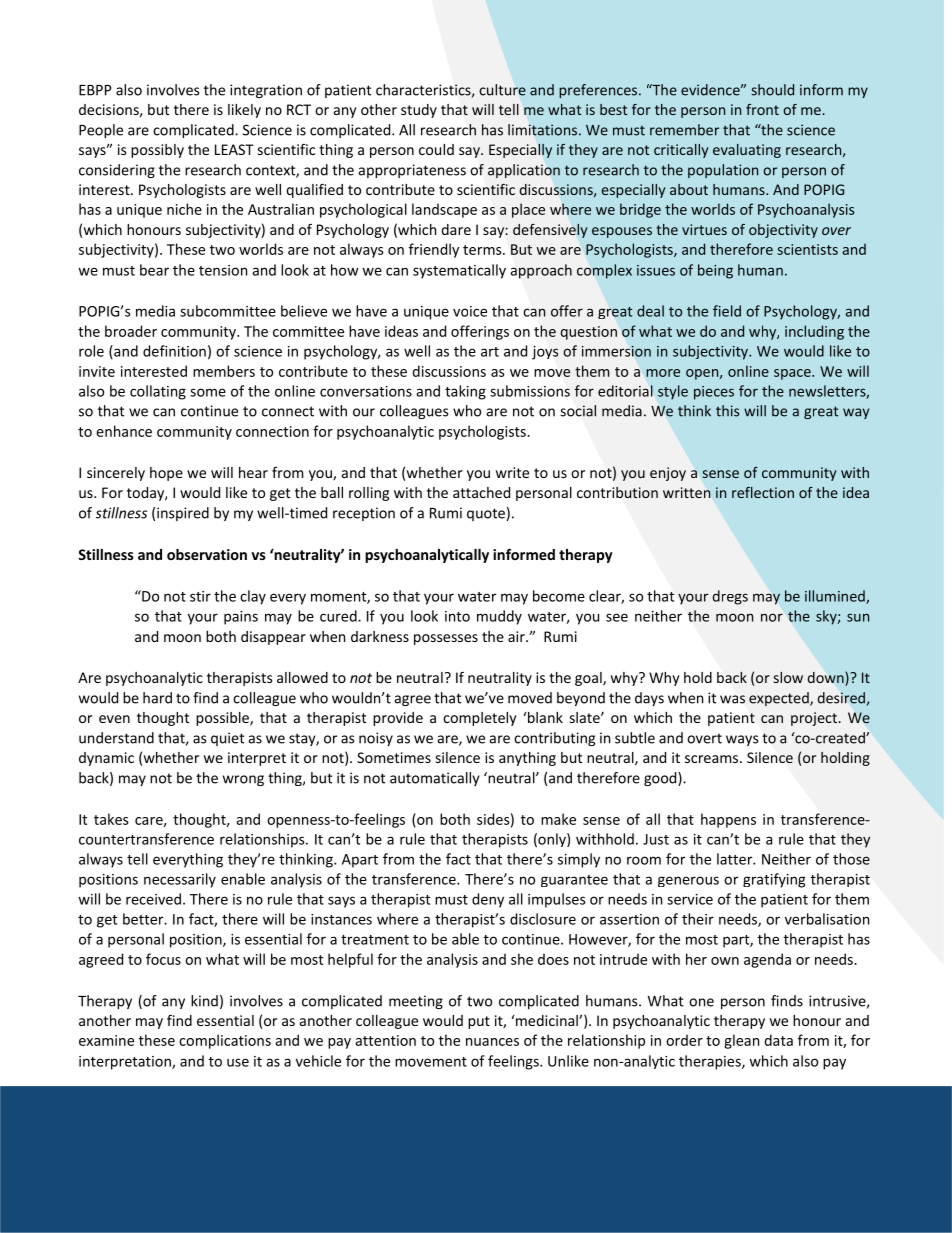 The height and width of the screenshot is (1233, 952). What do you see at coordinates (157, 151) in the screenshot?
I see `possibly` at bounding box center [157, 151].
